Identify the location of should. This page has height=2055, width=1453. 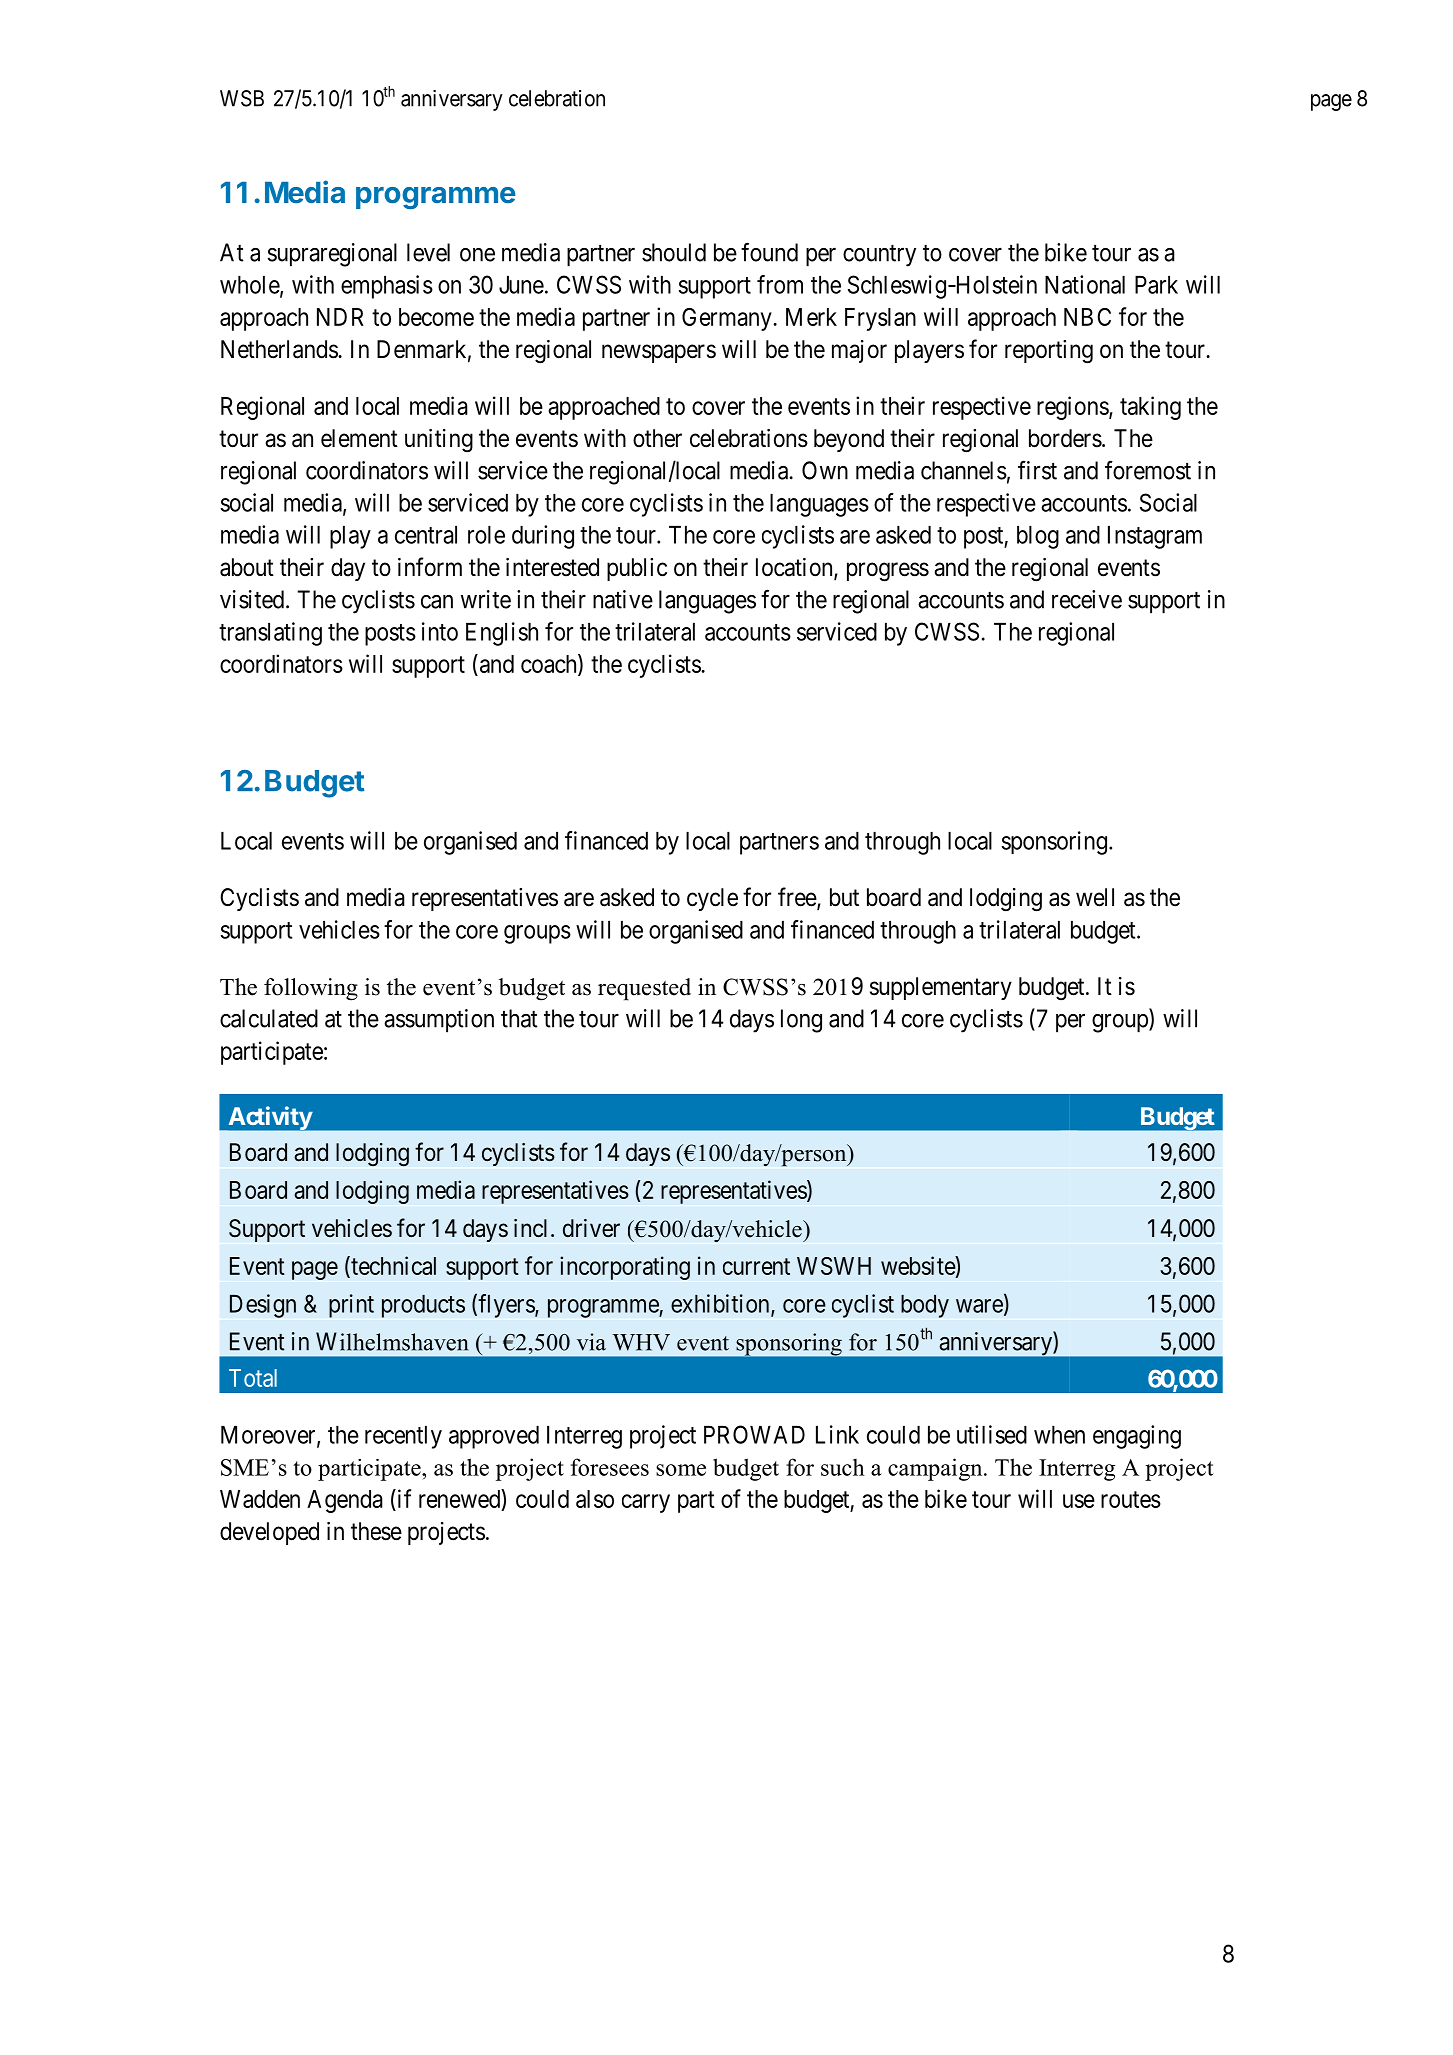
(674, 252).
